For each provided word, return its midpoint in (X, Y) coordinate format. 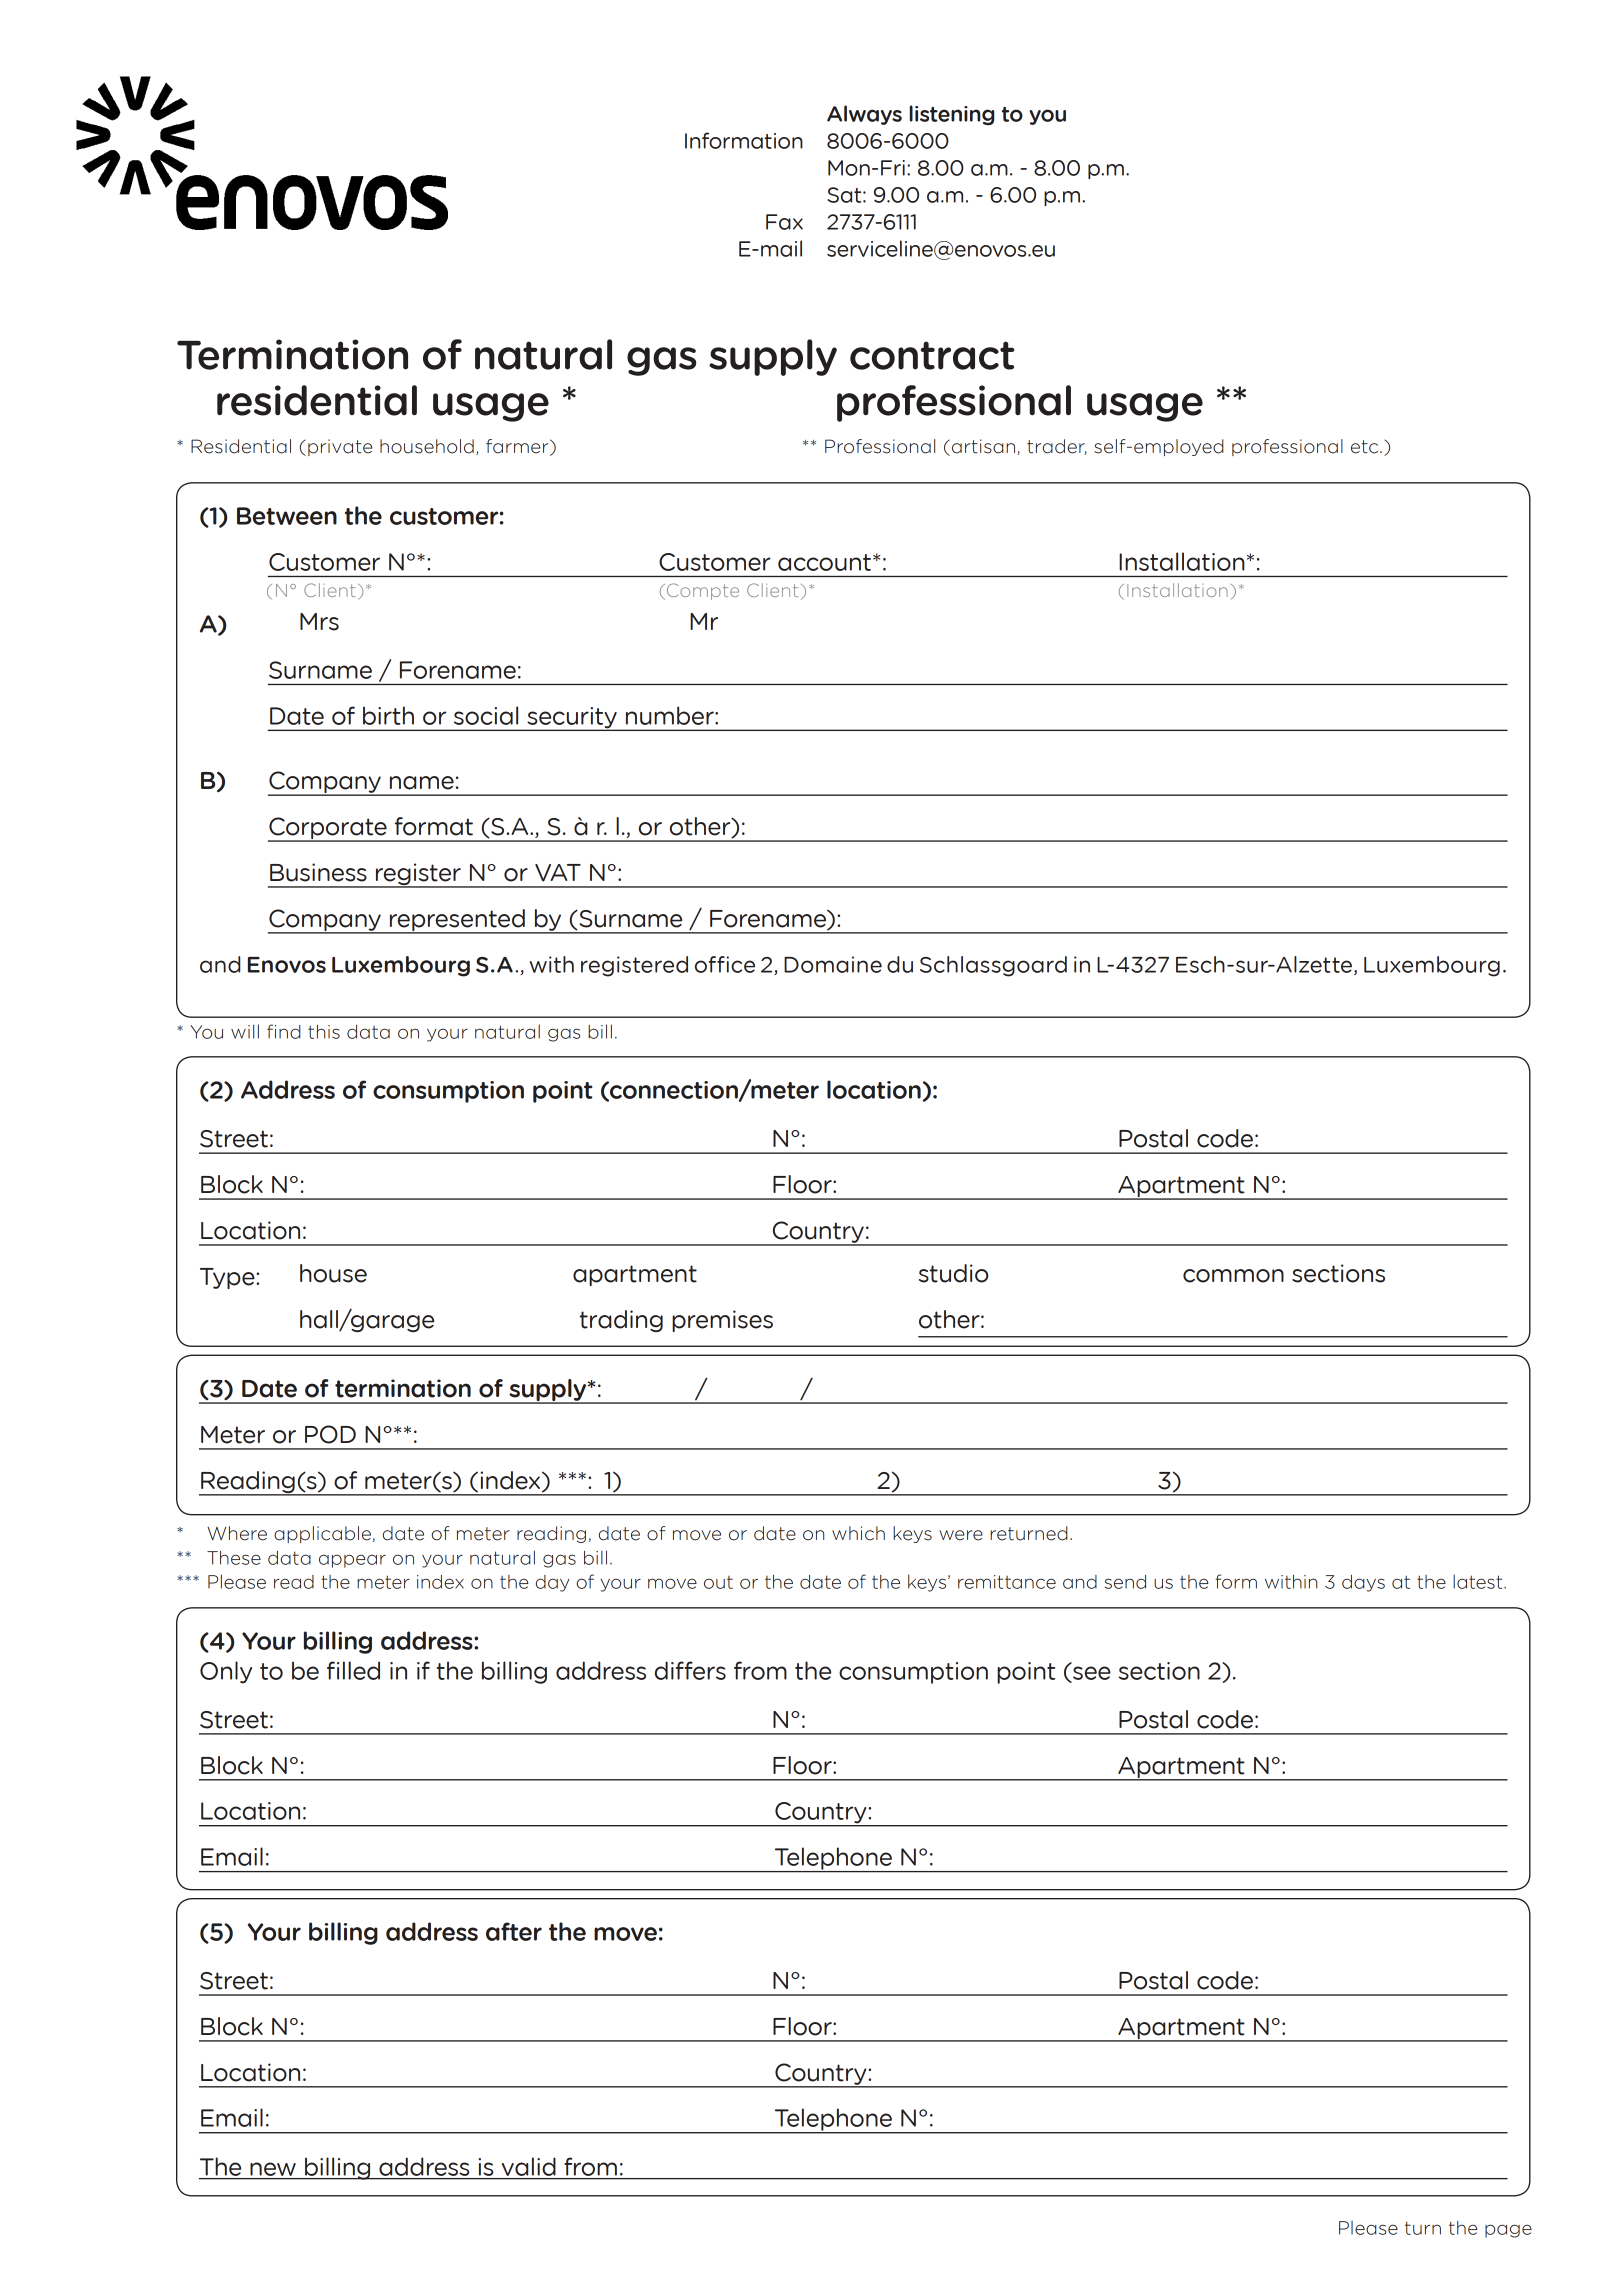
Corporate (328, 829)
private (340, 447)
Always (864, 115)
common (1233, 1276)
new (273, 2169)
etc (1366, 447)
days (1363, 1583)
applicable (322, 1534)
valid (529, 2167)
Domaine (833, 964)
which (858, 1533)
